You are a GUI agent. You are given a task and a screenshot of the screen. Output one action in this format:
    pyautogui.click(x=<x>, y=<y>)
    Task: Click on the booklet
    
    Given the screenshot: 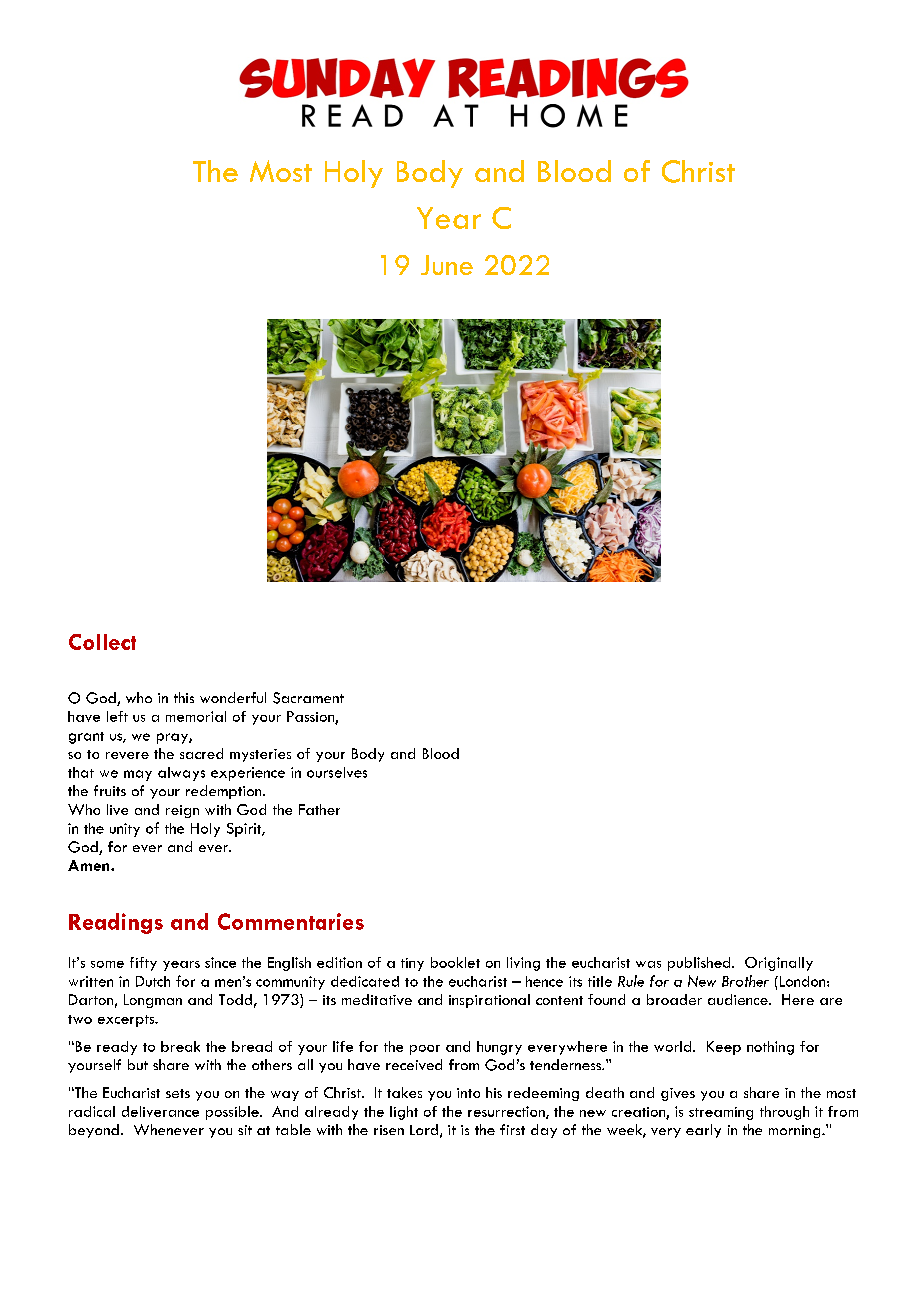 What is the action you would take?
    pyautogui.click(x=455, y=962)
